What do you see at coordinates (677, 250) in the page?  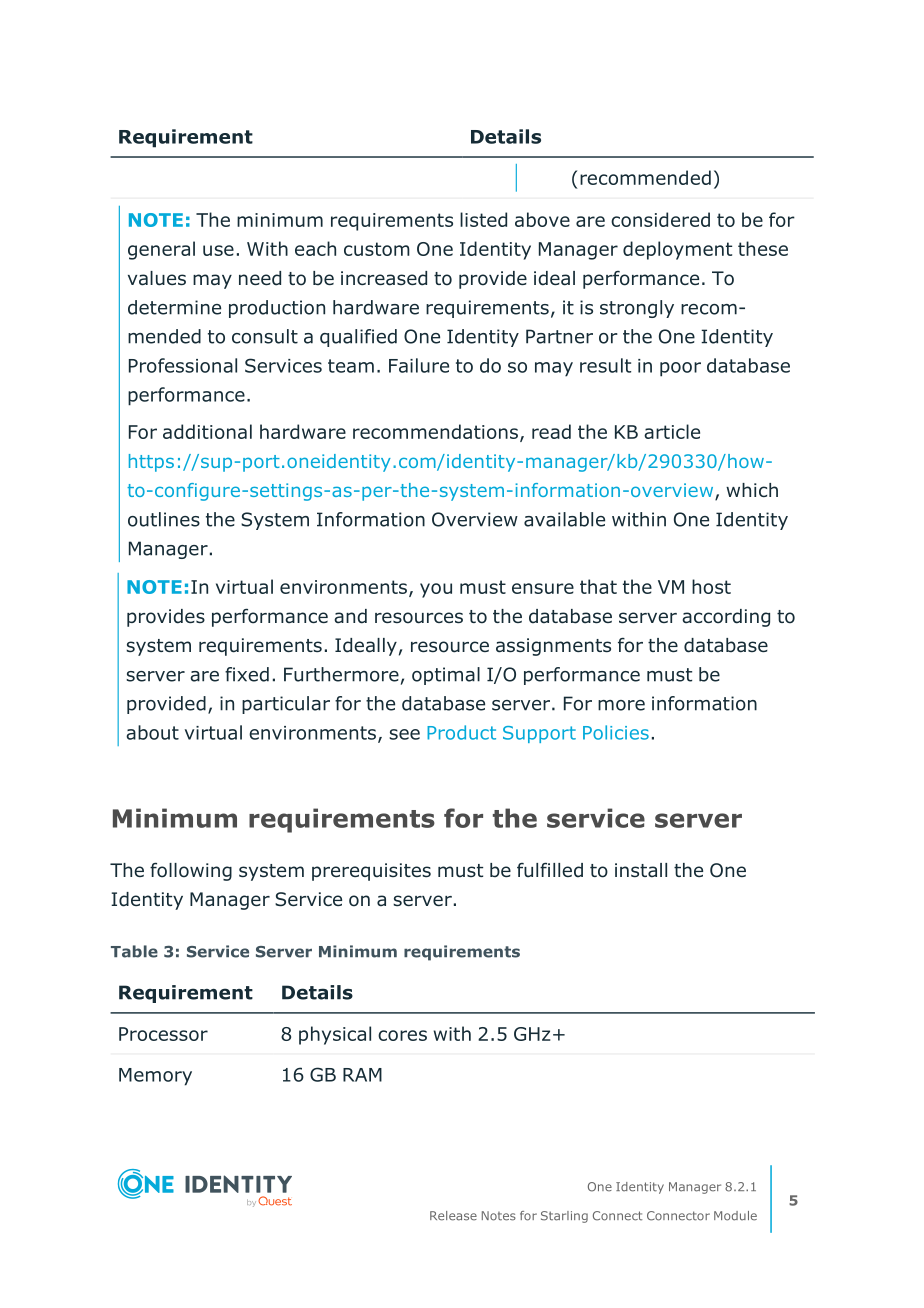 I see `deployment` at bounding box center [677, 250].
